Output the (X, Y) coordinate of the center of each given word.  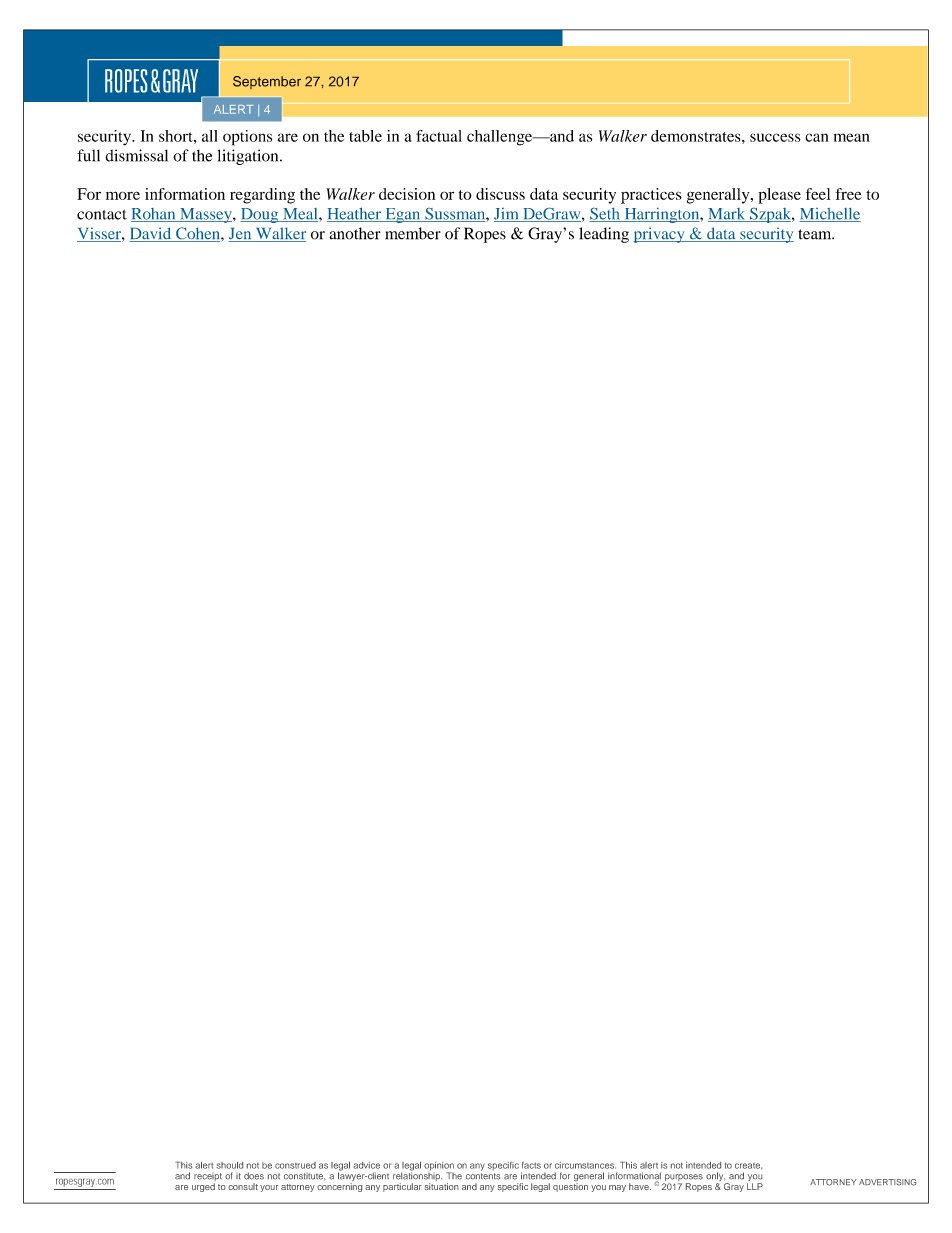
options (247, 138)
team (816, 234)
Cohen (198, 234)
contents (483, 1175)
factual (439, 136)
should (229, 1165)
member (413, 233)
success (775, 137)
